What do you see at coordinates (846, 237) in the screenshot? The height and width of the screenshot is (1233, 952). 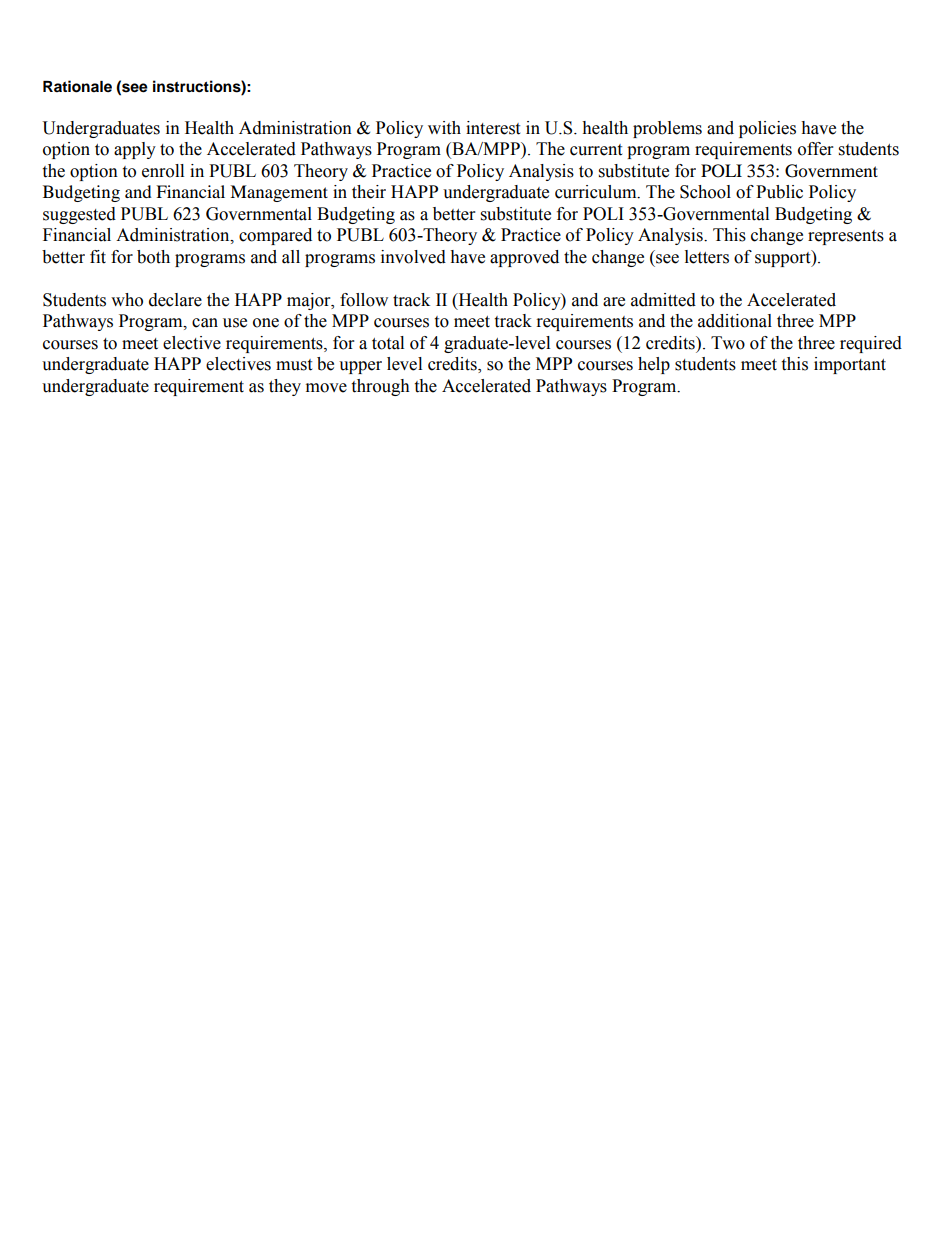 I see `represents` at bounding box center [846, 237].
